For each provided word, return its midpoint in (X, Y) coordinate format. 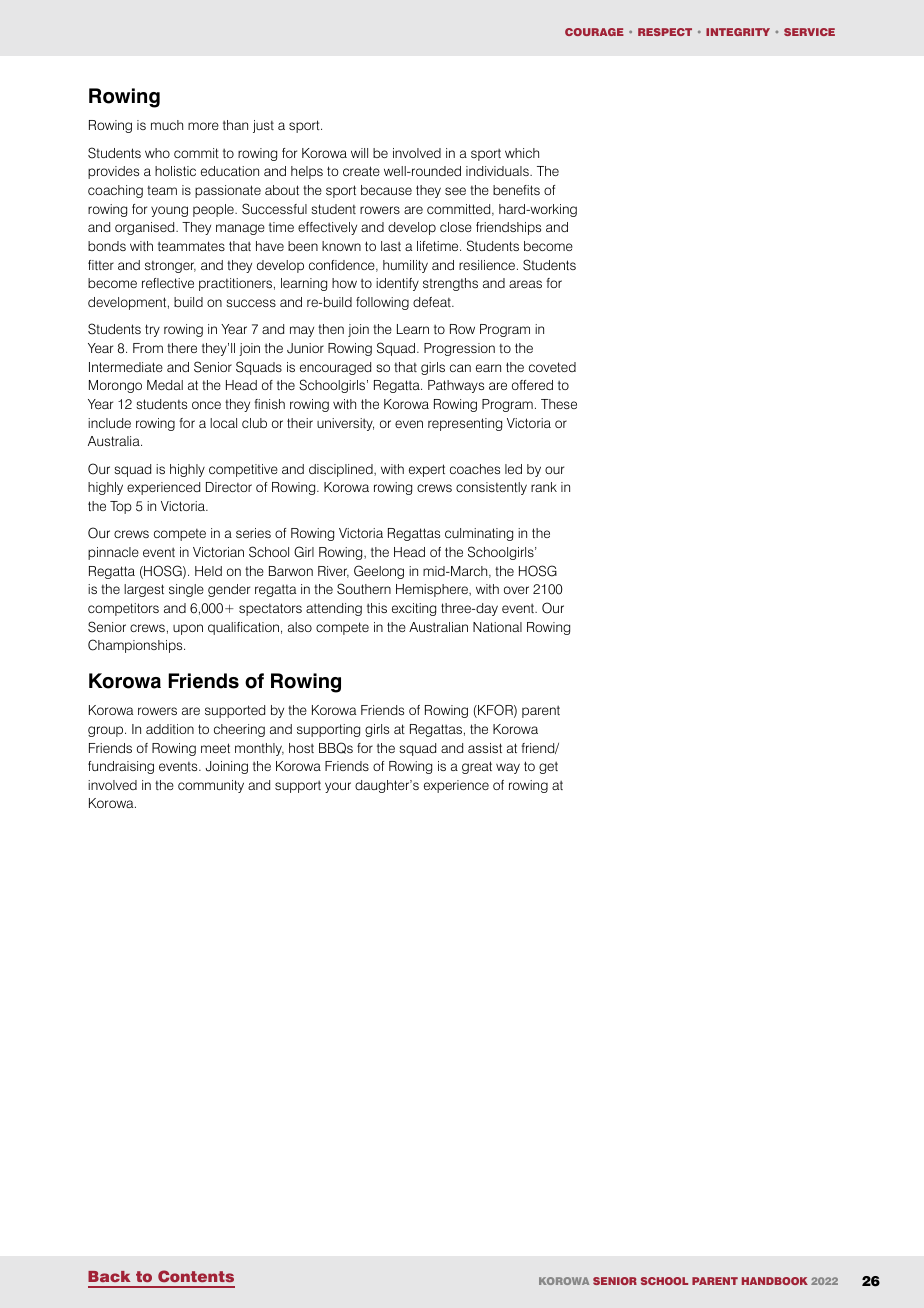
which (522, 153)
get (548, 768)
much (167, 125)
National (497, 627)
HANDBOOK (775, 1281)
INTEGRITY (738, 32)
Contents (196, 1276)
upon (188, 629)
